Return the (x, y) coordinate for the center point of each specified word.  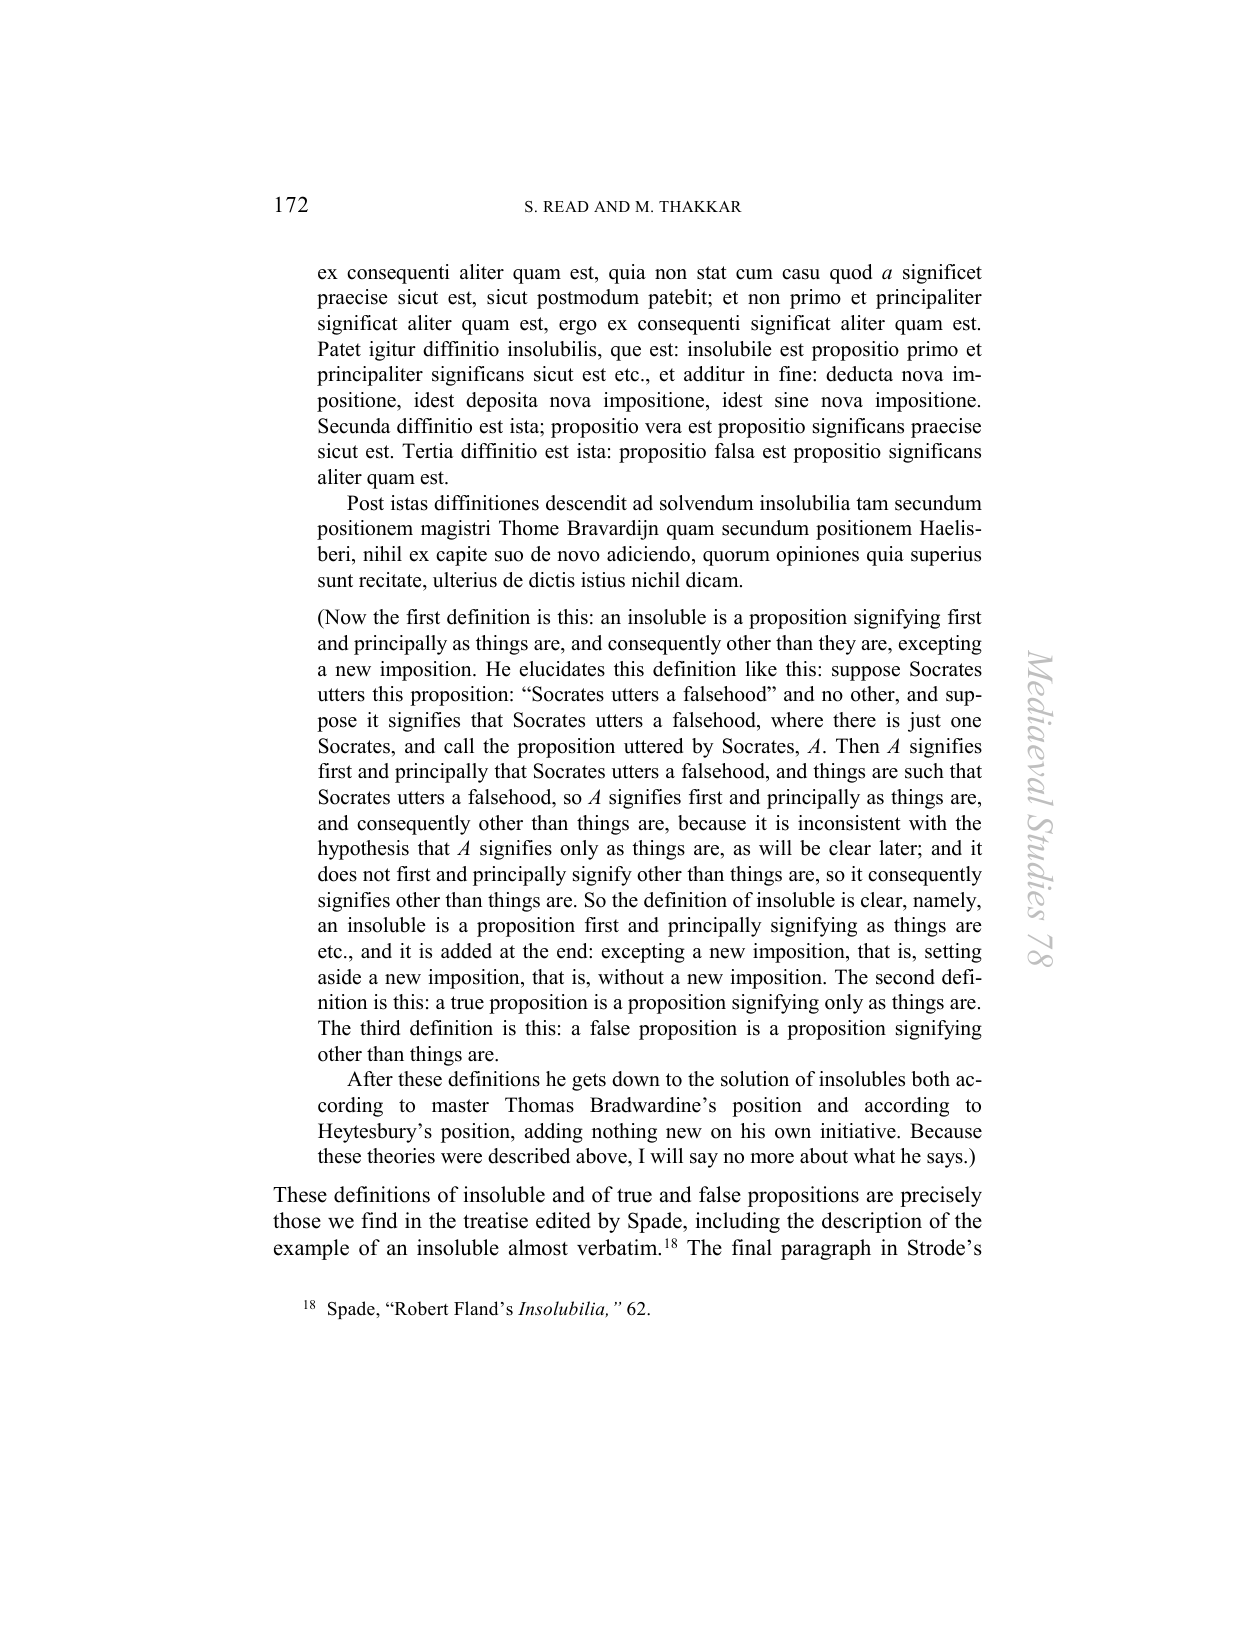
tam (872, 503)
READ (566, 206)
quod (851, 274)
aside (339, 977)
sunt (335, 581)
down (636, 1079)
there (854, 720)
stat (712, 273)
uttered (653, 746)
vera (663, 428)
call (459, 746)
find (379, 1220)
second (905, 977)
